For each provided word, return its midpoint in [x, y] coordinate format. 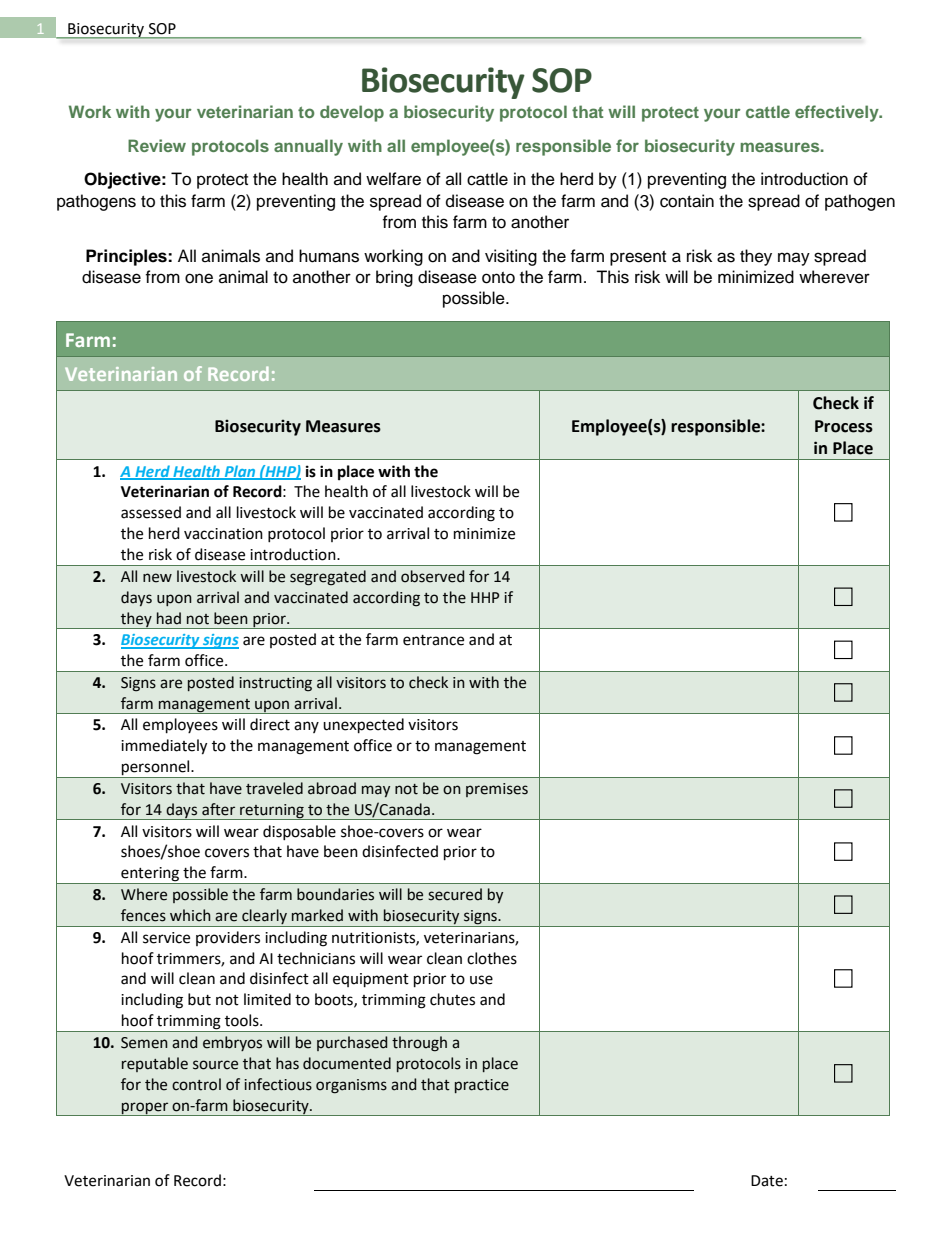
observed [432, 576]
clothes [492, 958]
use [481, 980]
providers [228, 938]
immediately [164, 747]
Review [157, 145]
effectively [838, 113]
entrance [433, 640]
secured [455, 894]
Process [844, 426]
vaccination [223, 534]
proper [145, 1109]
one [199, 278]
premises [497, 790]
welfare [393, 179]
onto [498, 278]
